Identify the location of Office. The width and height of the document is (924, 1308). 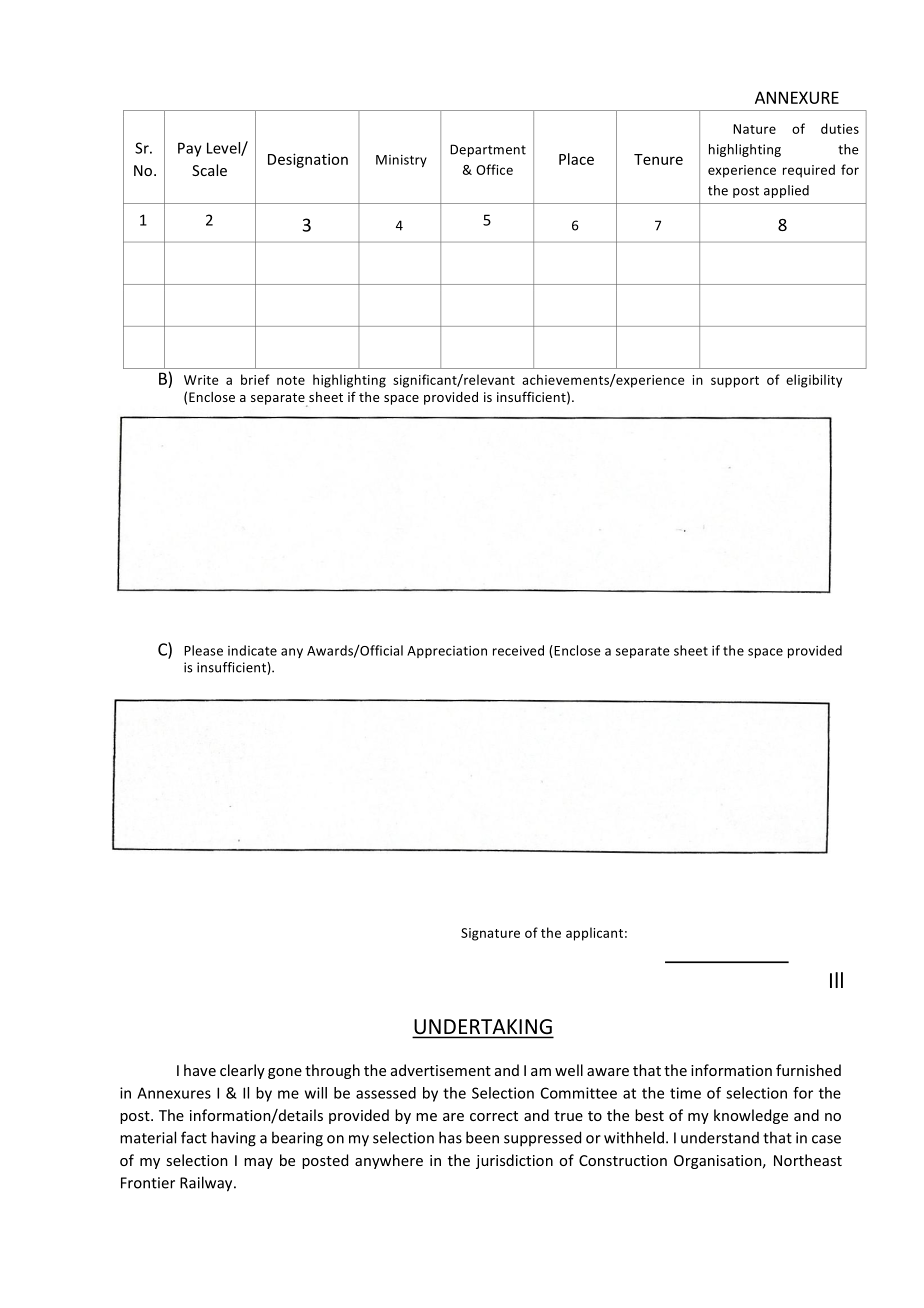
(494, 169).
